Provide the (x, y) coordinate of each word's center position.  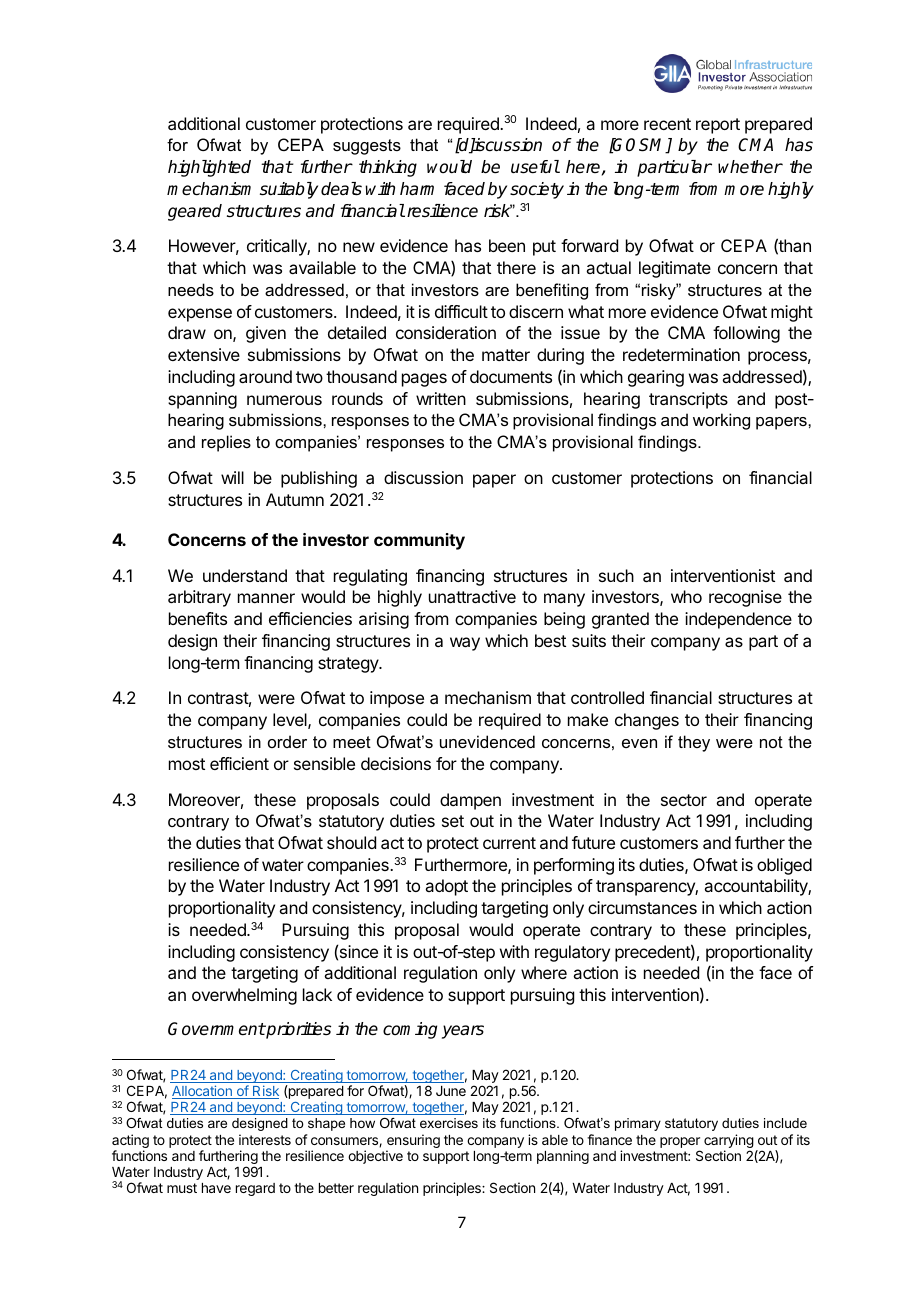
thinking (388, 168)
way (465, 644)
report (718, 126)
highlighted (209, 168)
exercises (449, 1123)
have (216, 1188)
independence (738, 620)
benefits (198, 618)
